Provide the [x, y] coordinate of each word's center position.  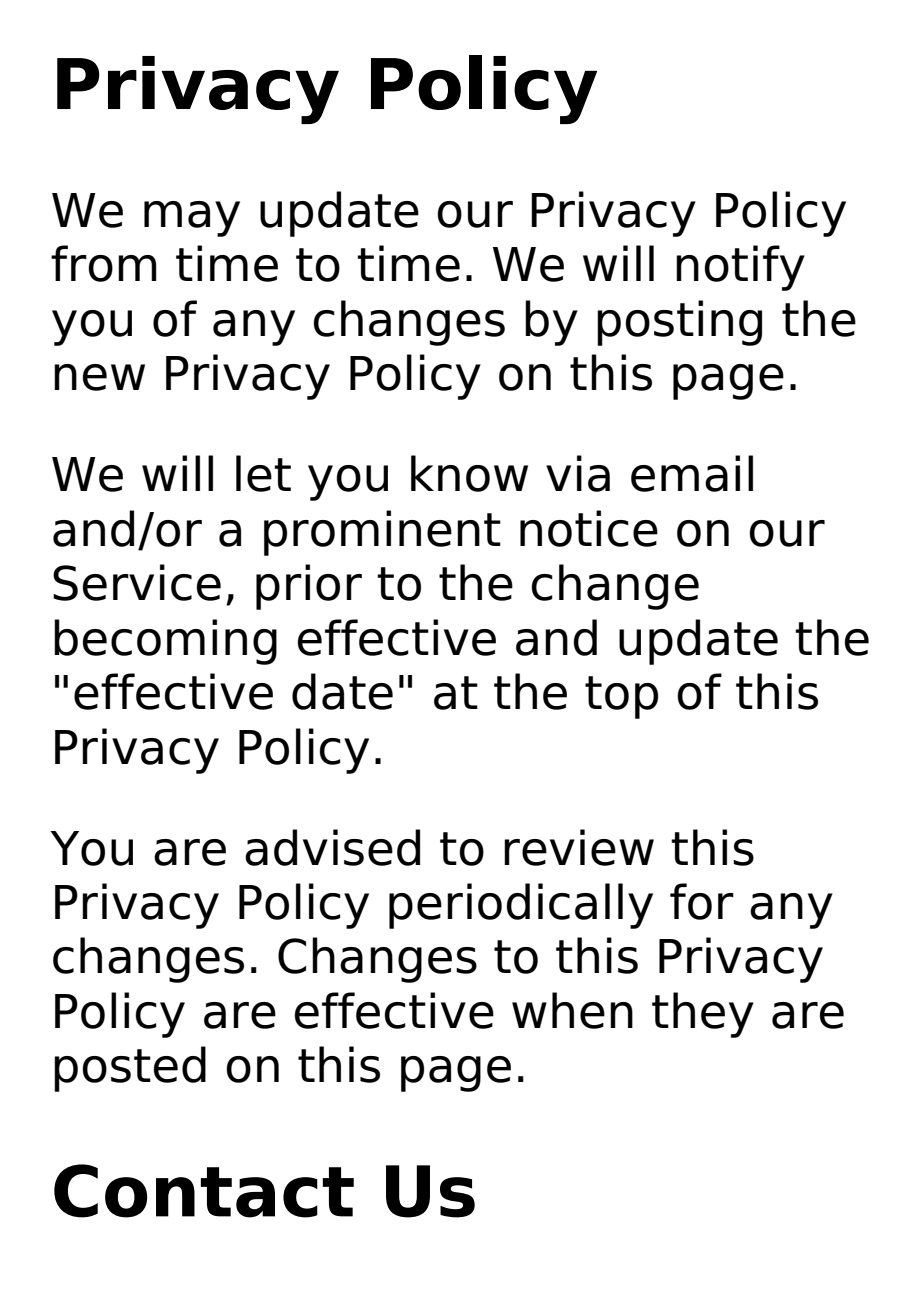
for [702, 901]
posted [130, 1069]
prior [309, 587]
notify [740, 268]
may [192, 219]
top [621, 697]
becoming [165, 642]
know [469, 473]
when [572, 1010]
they [703, 1015]
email [692, 473]
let [263, 473]
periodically [521, 906]
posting [679, 323]
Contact [204, 1191]
